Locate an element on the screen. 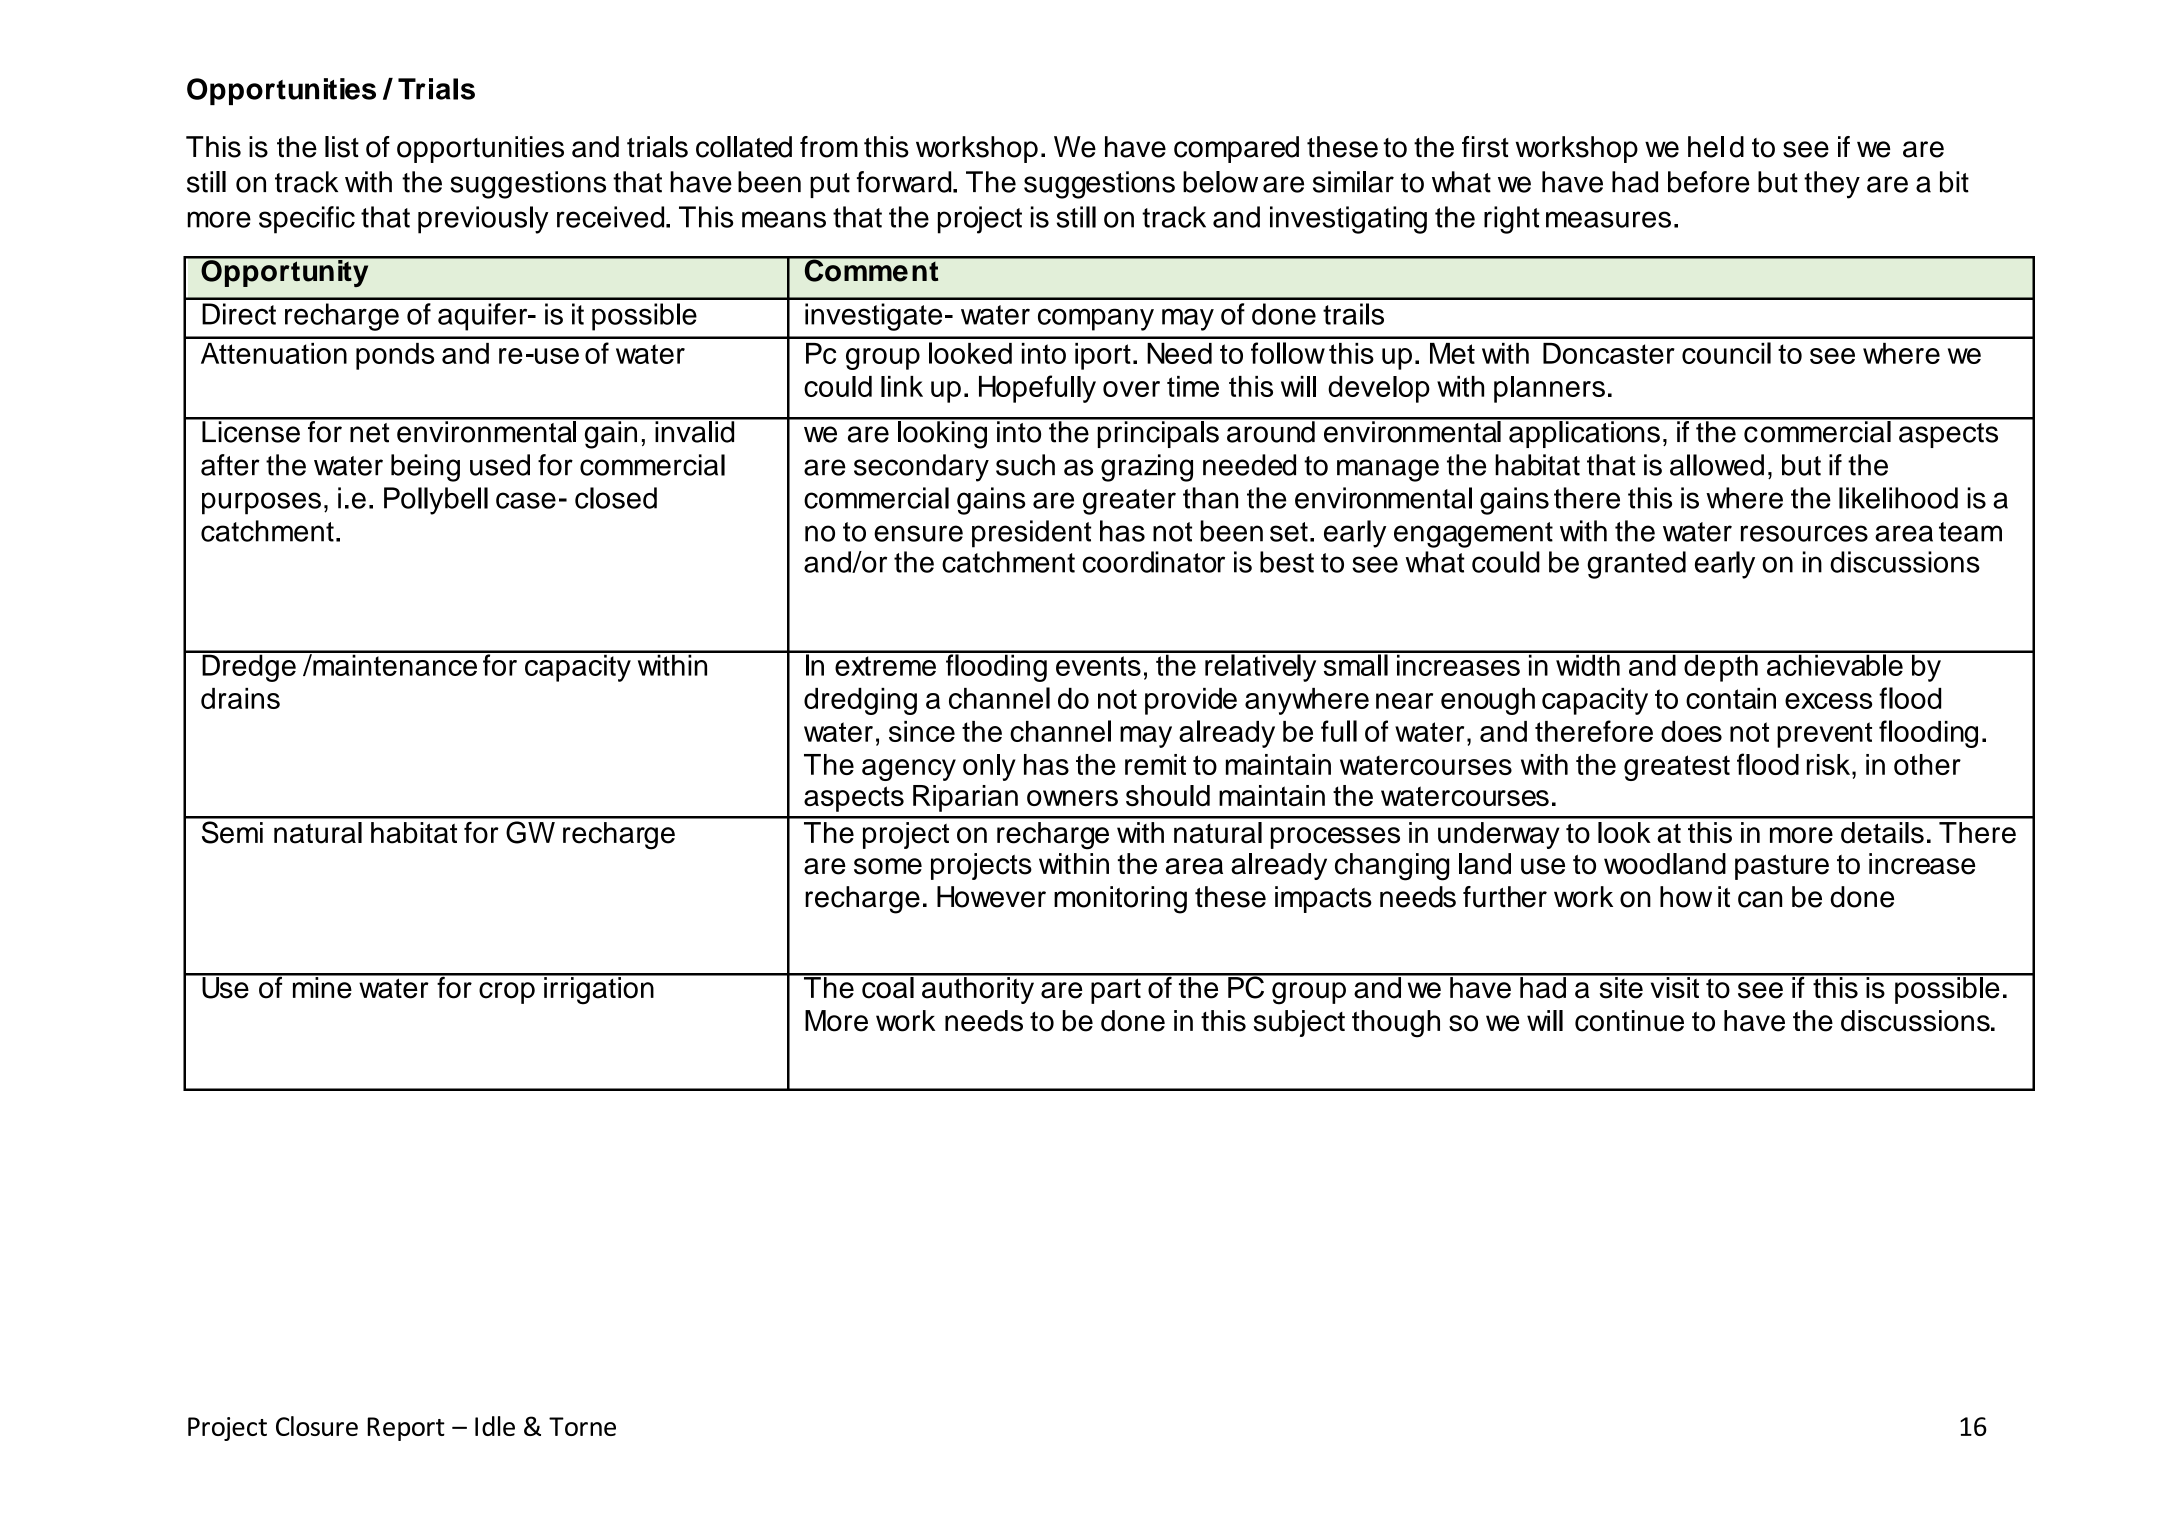  drains is located at coordinates (240, 698).
